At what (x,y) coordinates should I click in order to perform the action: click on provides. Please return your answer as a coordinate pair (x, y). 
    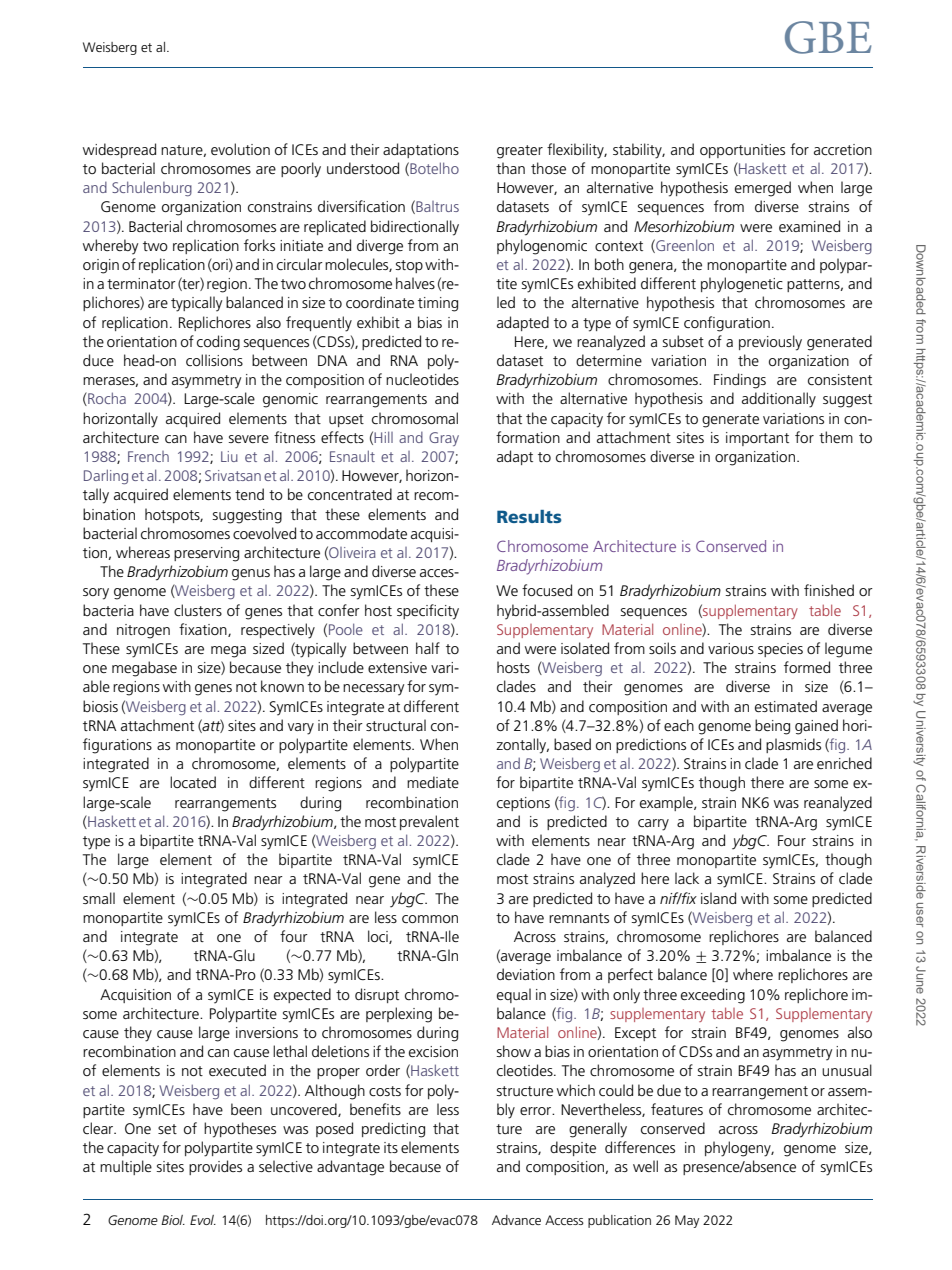
    Looking at the image, I should click on (215, 1167).
